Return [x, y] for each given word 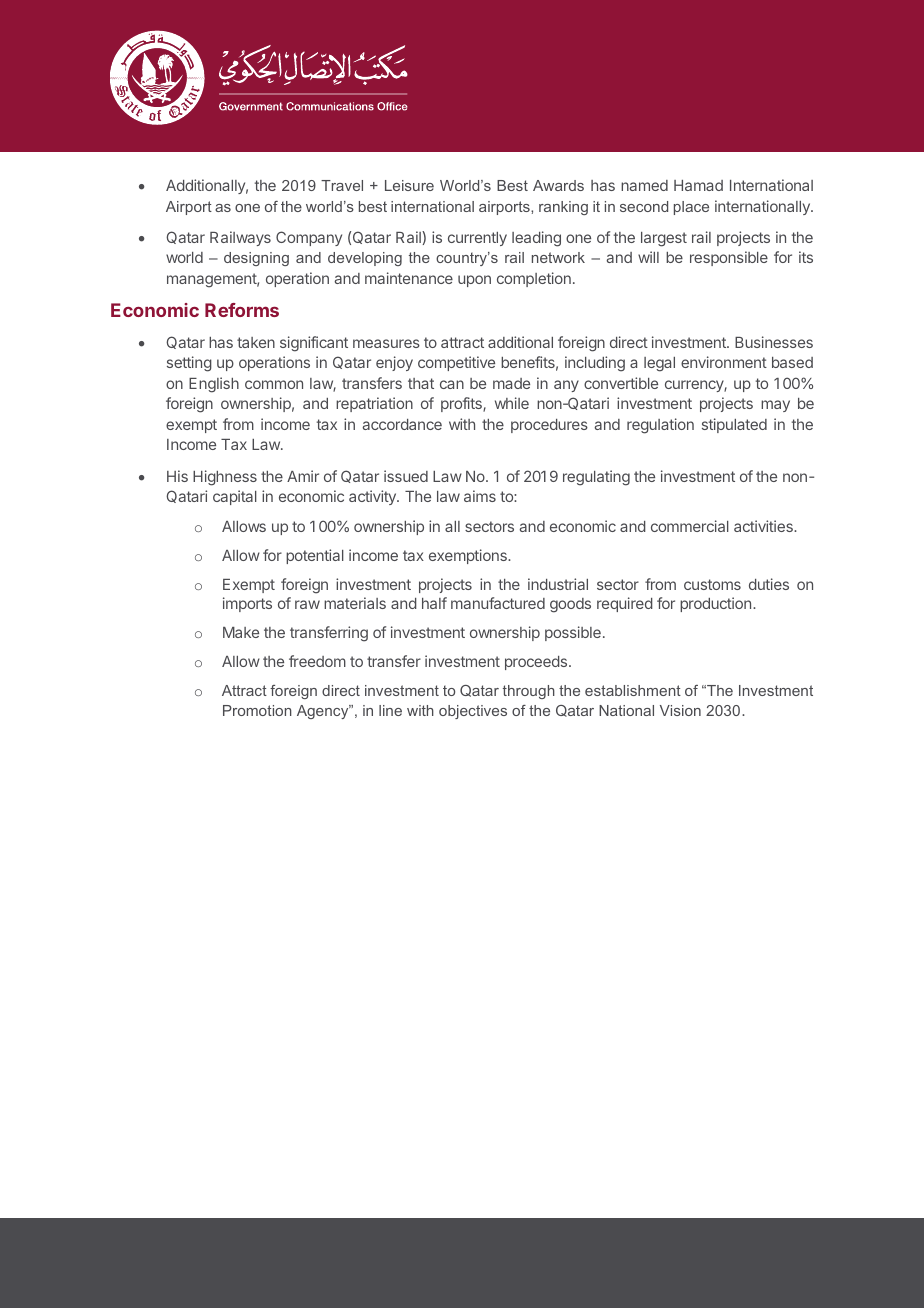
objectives [473, 712]
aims [480, 496]
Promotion [257, 710]
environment [724, 362]
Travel [342, 185]
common [274, 384]
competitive [456, 363]
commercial [690, 526]
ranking [563, 208]
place [691, 208]
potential [315, 556]
